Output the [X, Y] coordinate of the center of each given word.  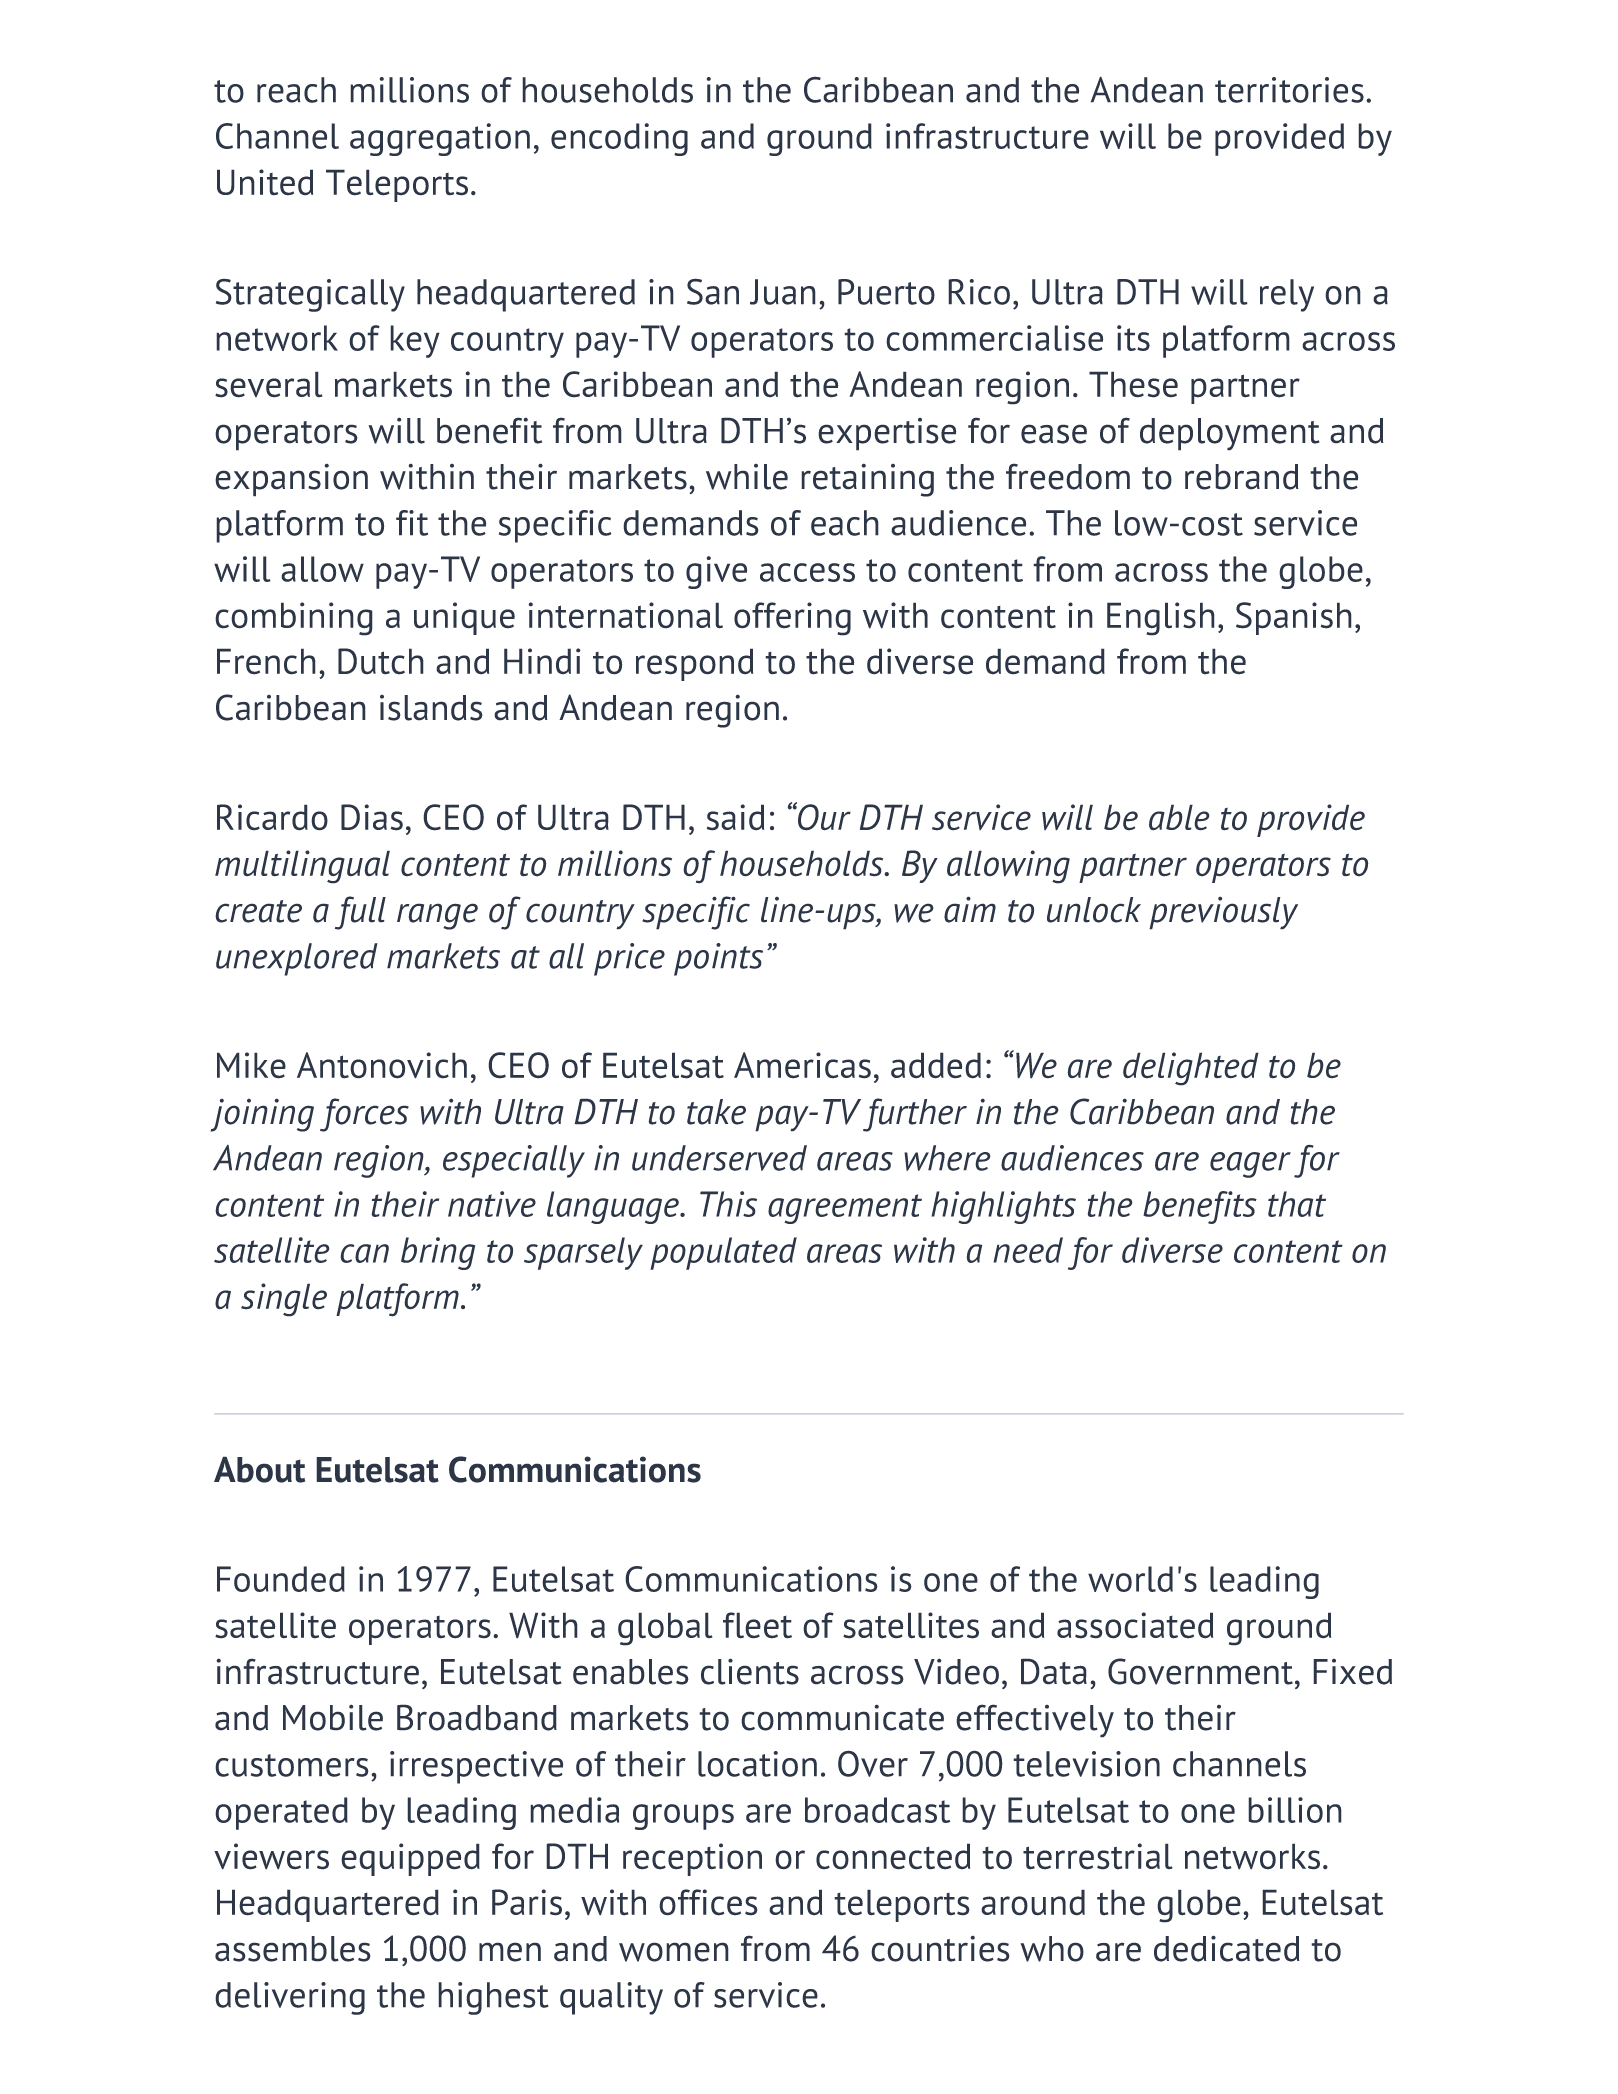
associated [1135, 1625]
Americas [802, 1065]
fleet [757, 1625]
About [259, 1469]
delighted [1191, 1069]
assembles [293, 1949]
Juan [783, 292]
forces [364, 1115]
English [1161, 619]
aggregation [440, 139]
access [807, 572]
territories [1289, 90]
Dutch [381, 661]
